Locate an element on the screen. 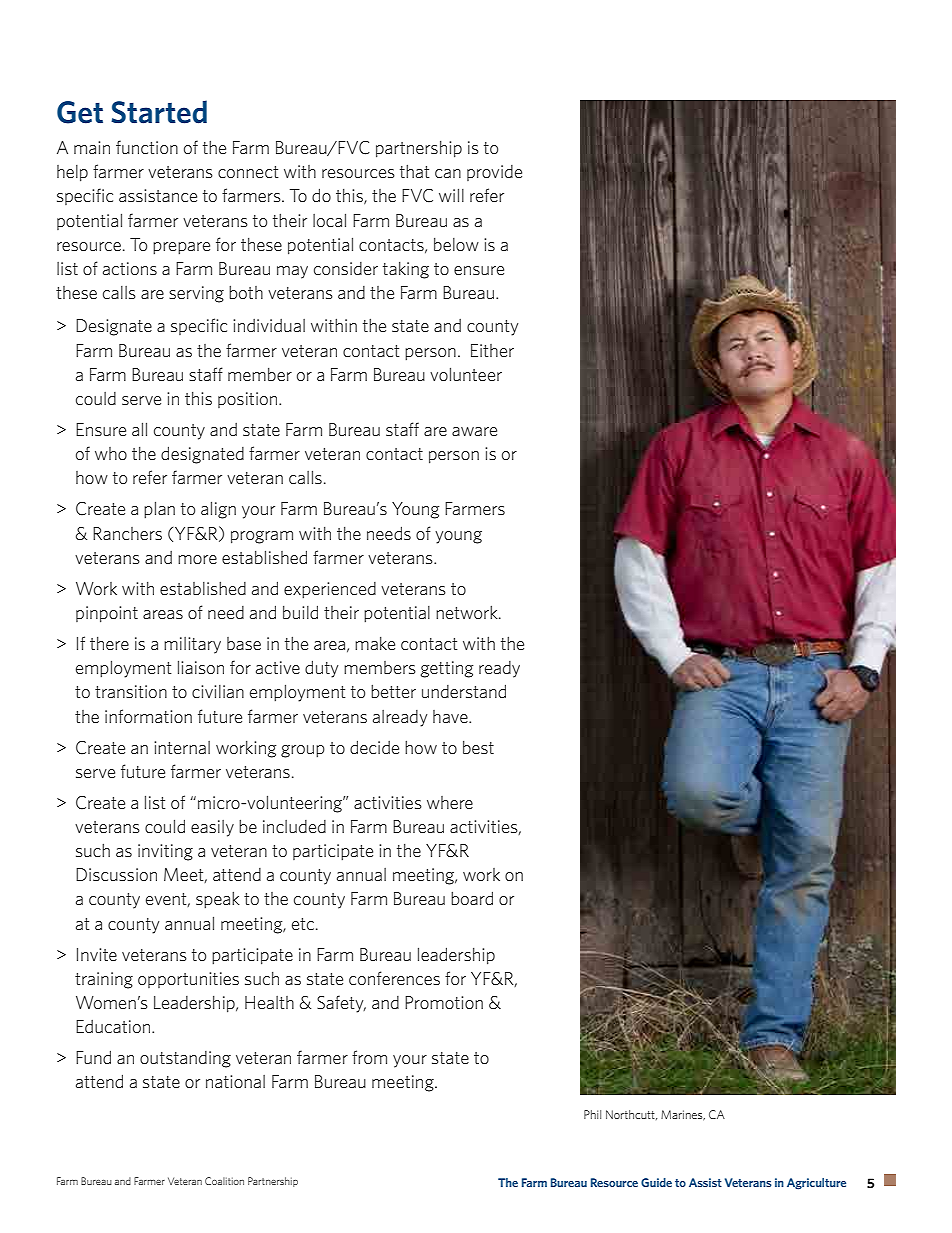  getting is located at coordinates (447, 669).
